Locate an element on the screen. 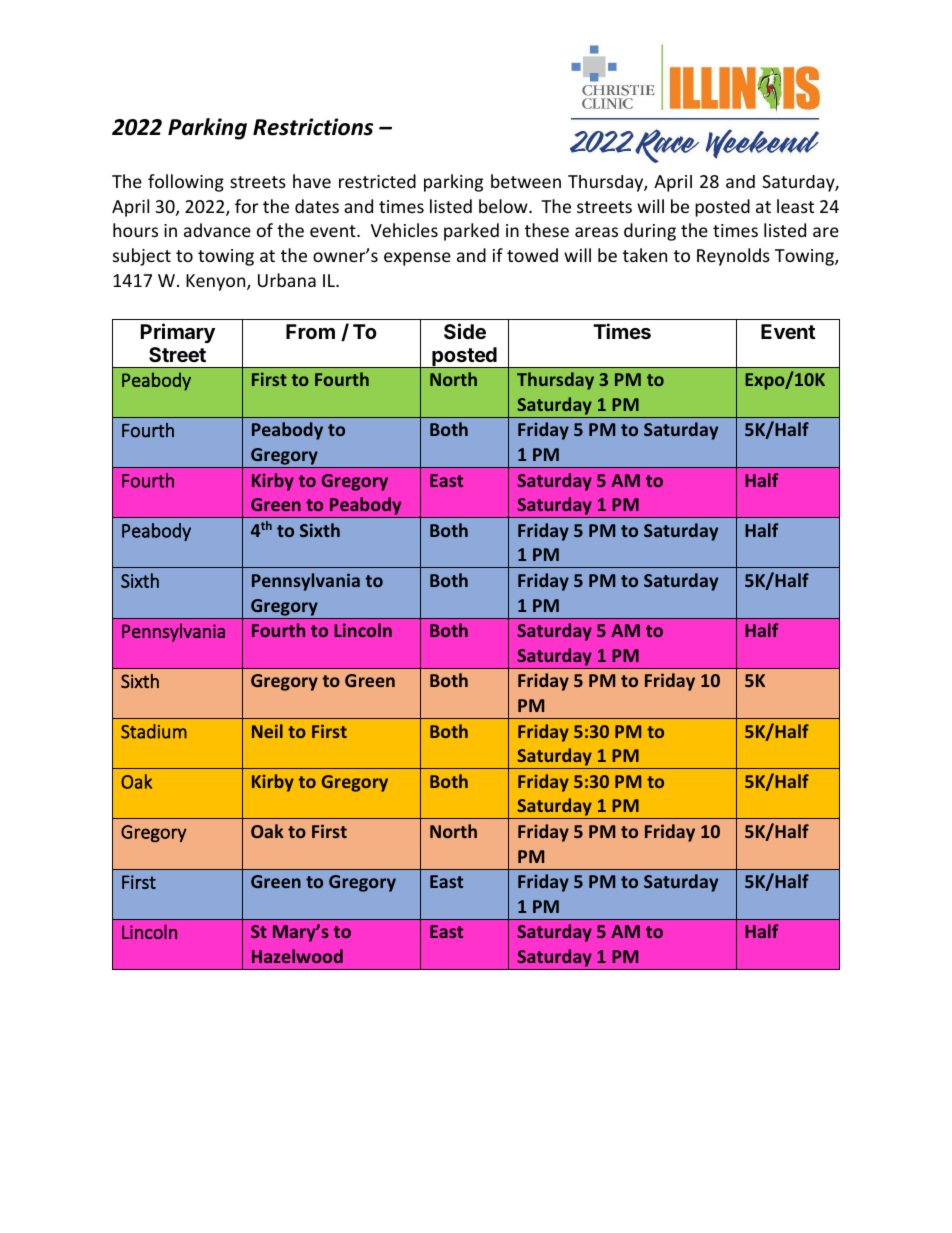  Kenyon is located at coordinates (217, 282).
